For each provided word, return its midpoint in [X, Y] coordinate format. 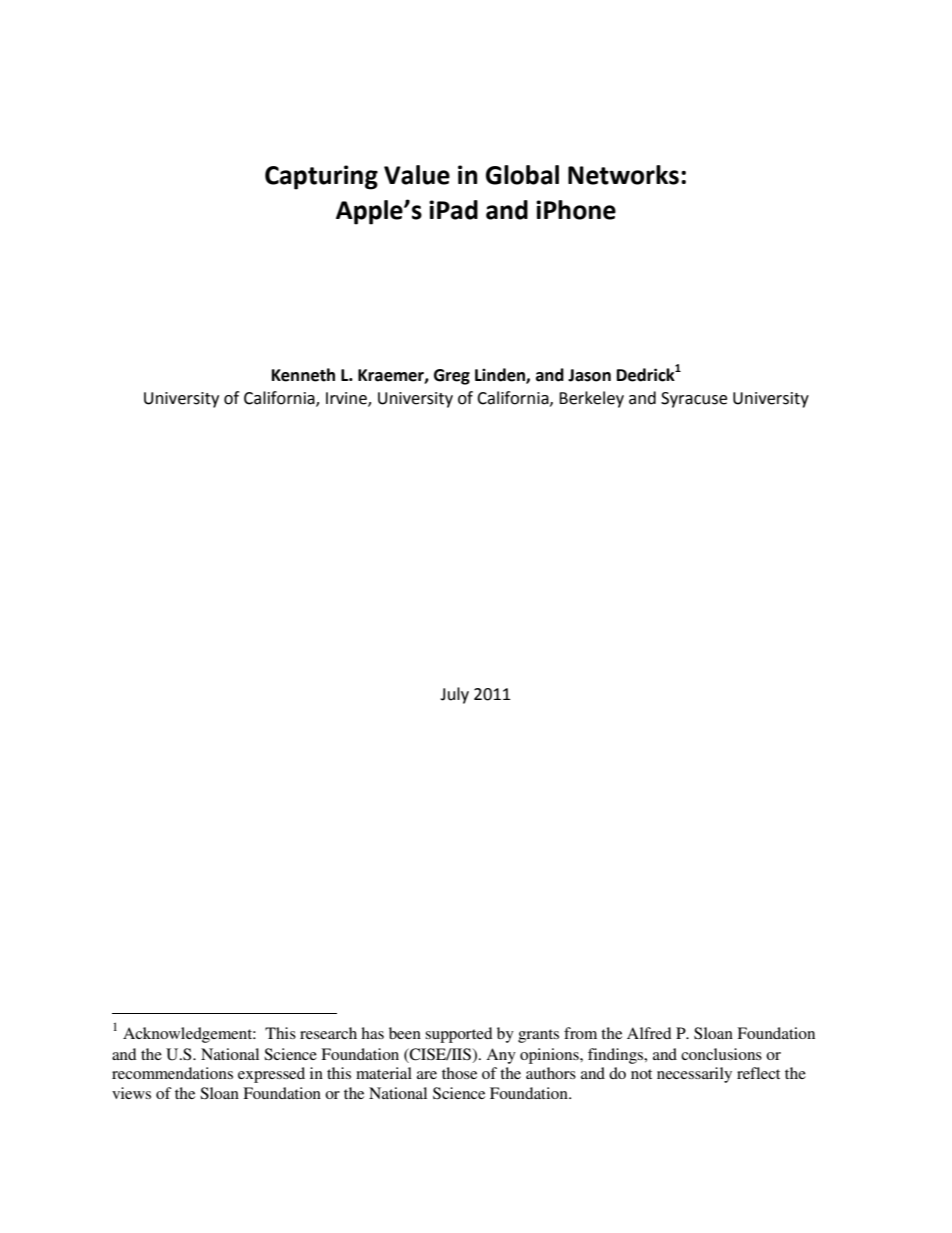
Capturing [321, 177]
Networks [623, 175]
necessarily [694, 1075]
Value [417, 175]
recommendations [172, 1073]
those [459, 1073]
